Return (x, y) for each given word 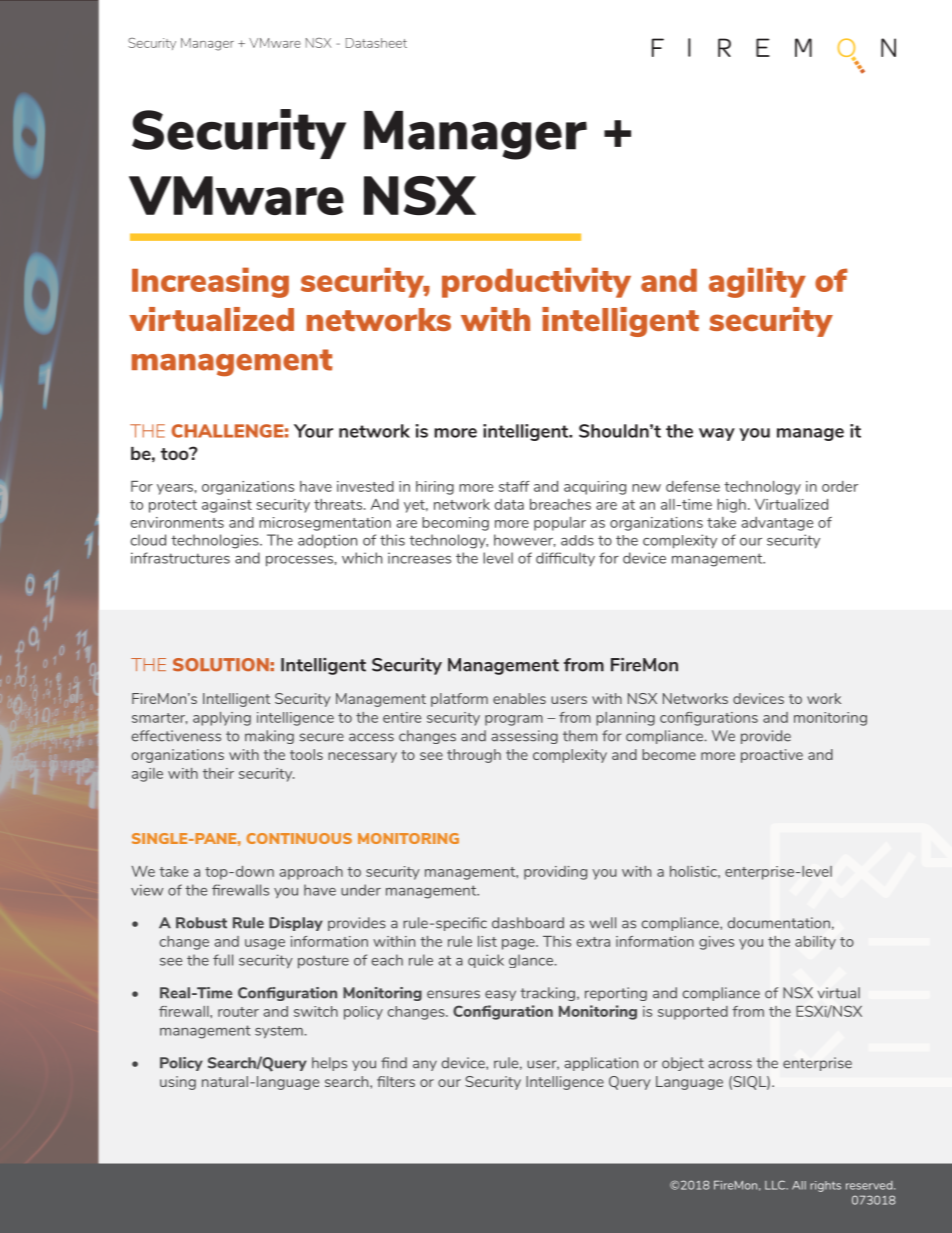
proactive (772, 756)
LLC (776, 1185)
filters (396, 1081)
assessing (525, 737)
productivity (536, 282)
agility (757, 282)
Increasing (210, 282)
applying (222, 719)
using (178, 1083)
